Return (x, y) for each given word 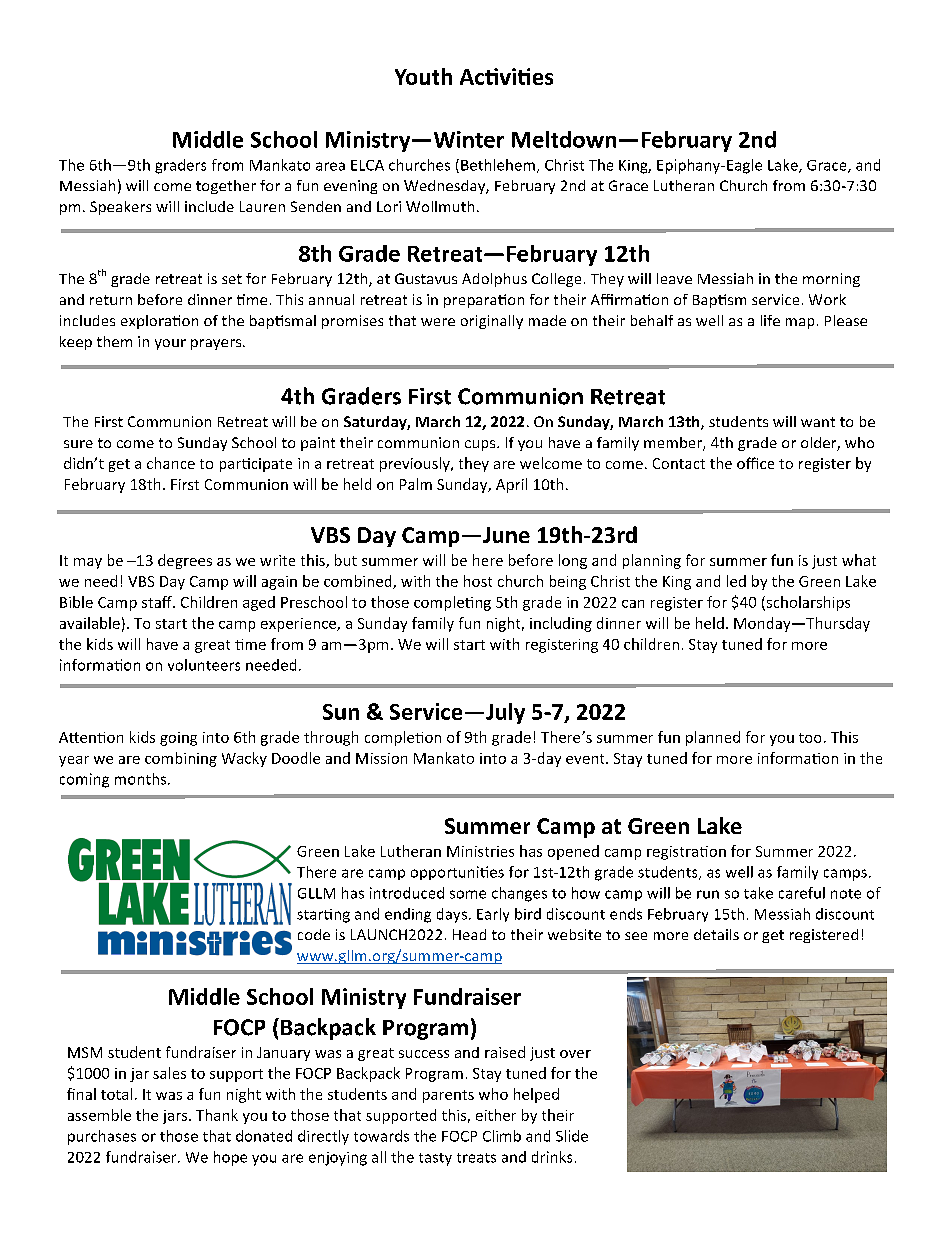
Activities (506, 76)
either (496, 1115)
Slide (572, 1136)
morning (831, 280)
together (226, 187)
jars (176, 1117)
